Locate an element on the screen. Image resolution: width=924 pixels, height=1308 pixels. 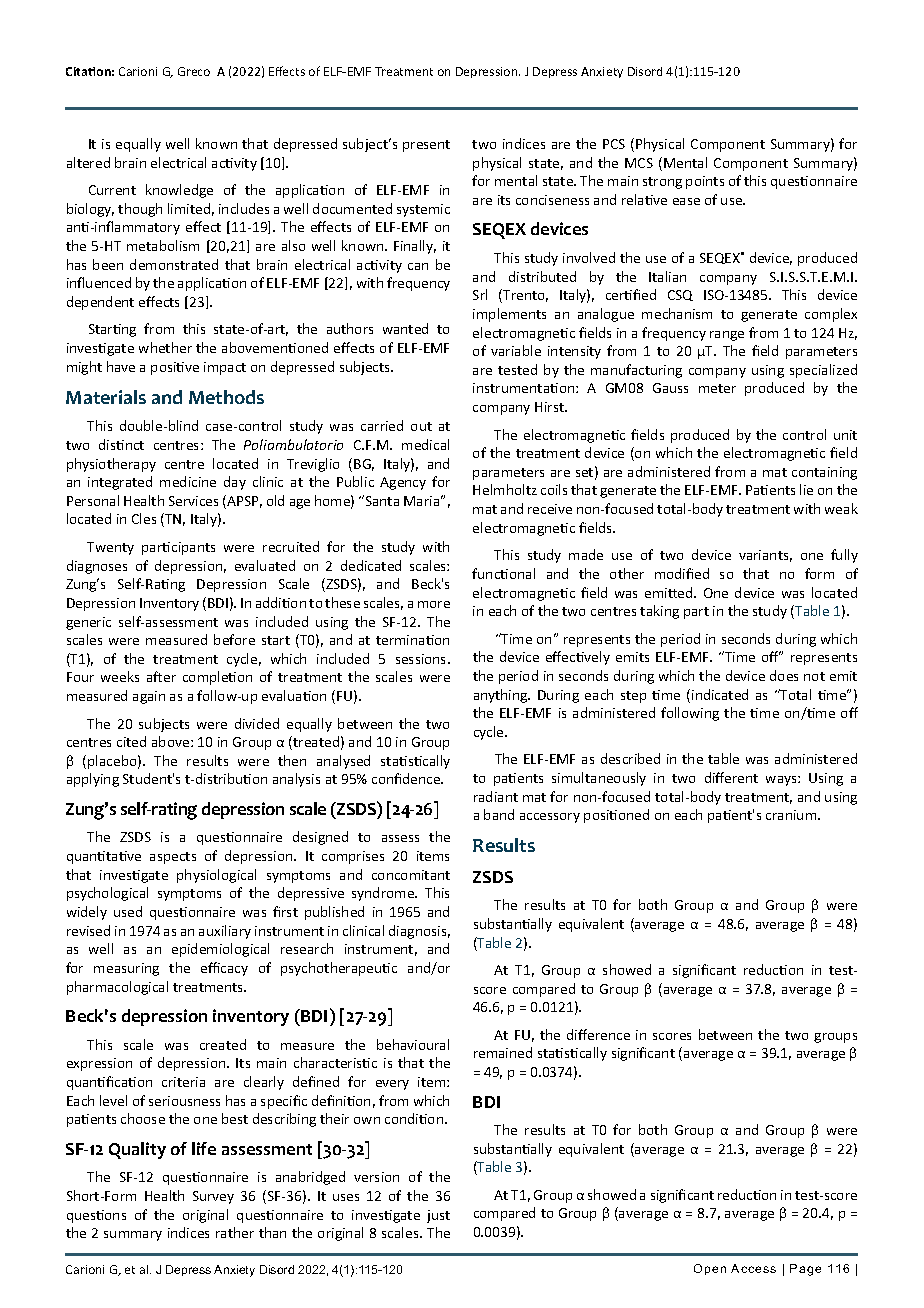
Survey is located at coordinates (213, 1197).
